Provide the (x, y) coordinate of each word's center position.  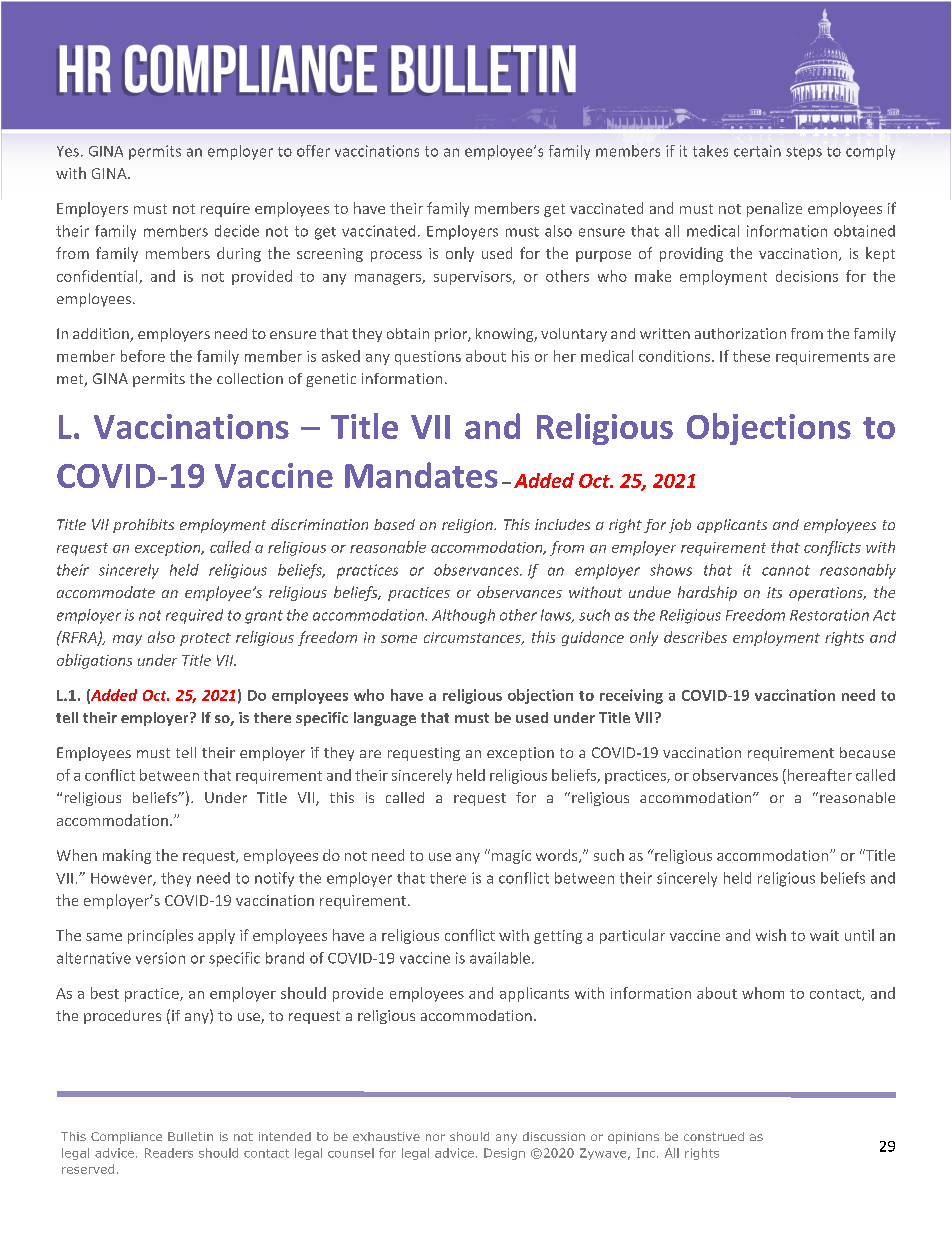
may (127, 640)
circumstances (473, 638)
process (396, 256)
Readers (169, 1153)
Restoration (829, 615)
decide (237, 231)
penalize (774, 209)
